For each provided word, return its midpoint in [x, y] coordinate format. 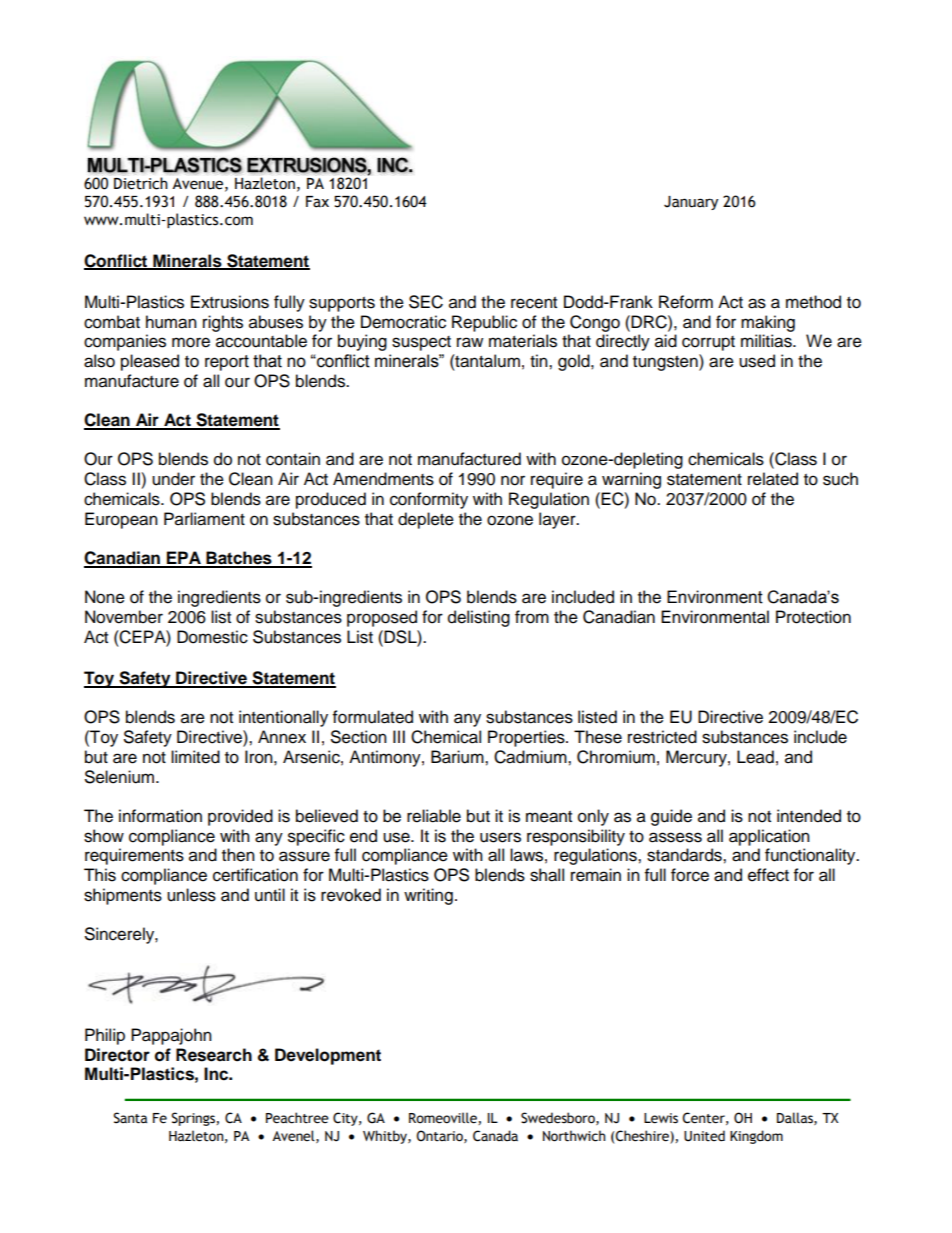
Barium [458, 757]
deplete [426, 520]
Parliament [204, 519]
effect [768, 875]
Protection [813, 617]
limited [195, 757]
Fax [317, 202]
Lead [755, 757]
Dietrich [141, 183]
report [227, 363]
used [757, 361]
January [691, 203]
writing [428, 896]
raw [470, 342]
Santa [130, 1118]
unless [191, 895]
